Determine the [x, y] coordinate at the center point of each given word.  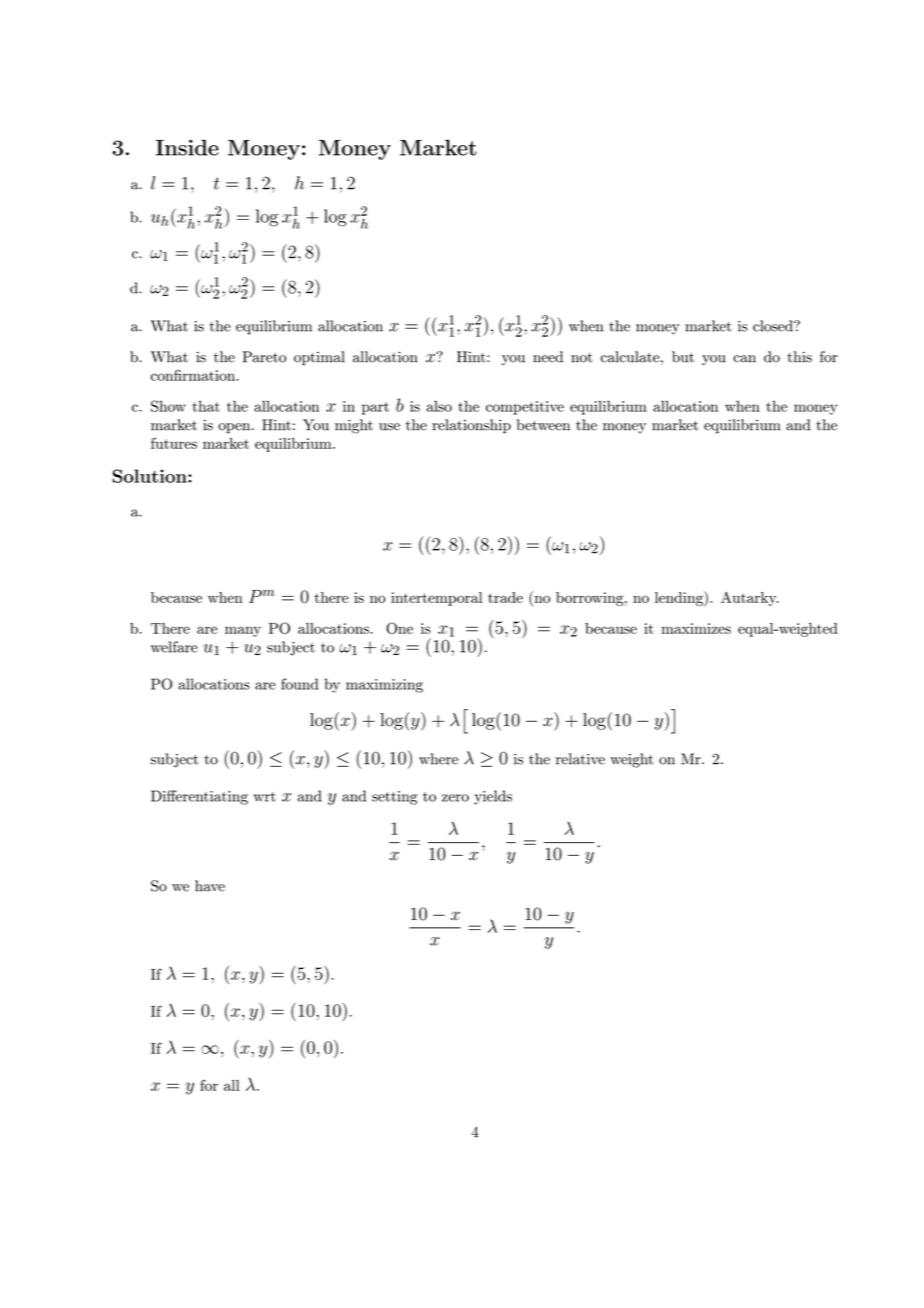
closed [774, 326]
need [548, 357]
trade [505, 597]
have [210, 886]
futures [174, 443]
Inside [187, 147]
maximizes [696, 628]
